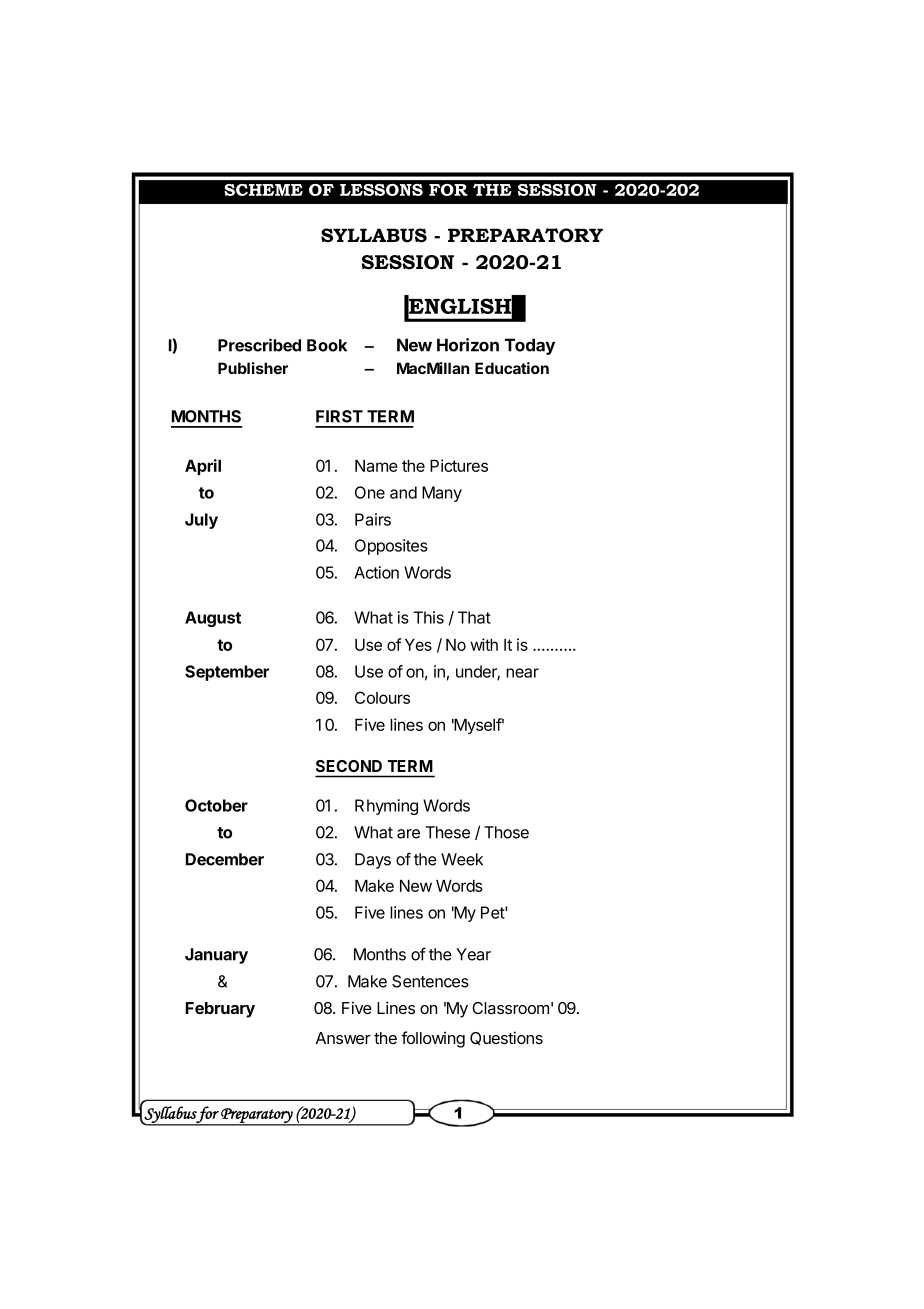 This document has height=1309, width=924. I want to click on LESSONS, so click(381, 190).
